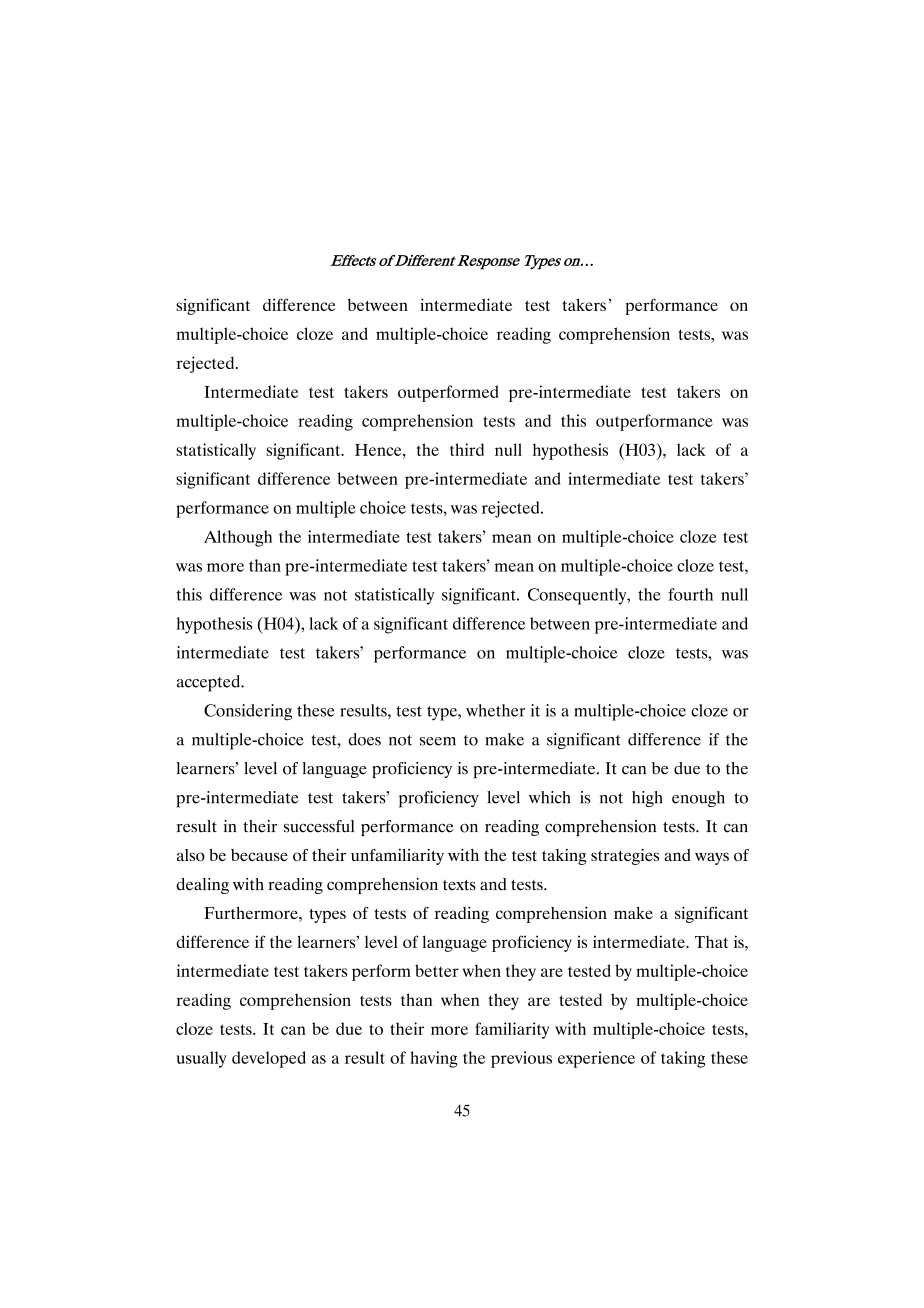 This screenshot has height=1308, width=924. I want to click on strategies, so click(625, 856).
